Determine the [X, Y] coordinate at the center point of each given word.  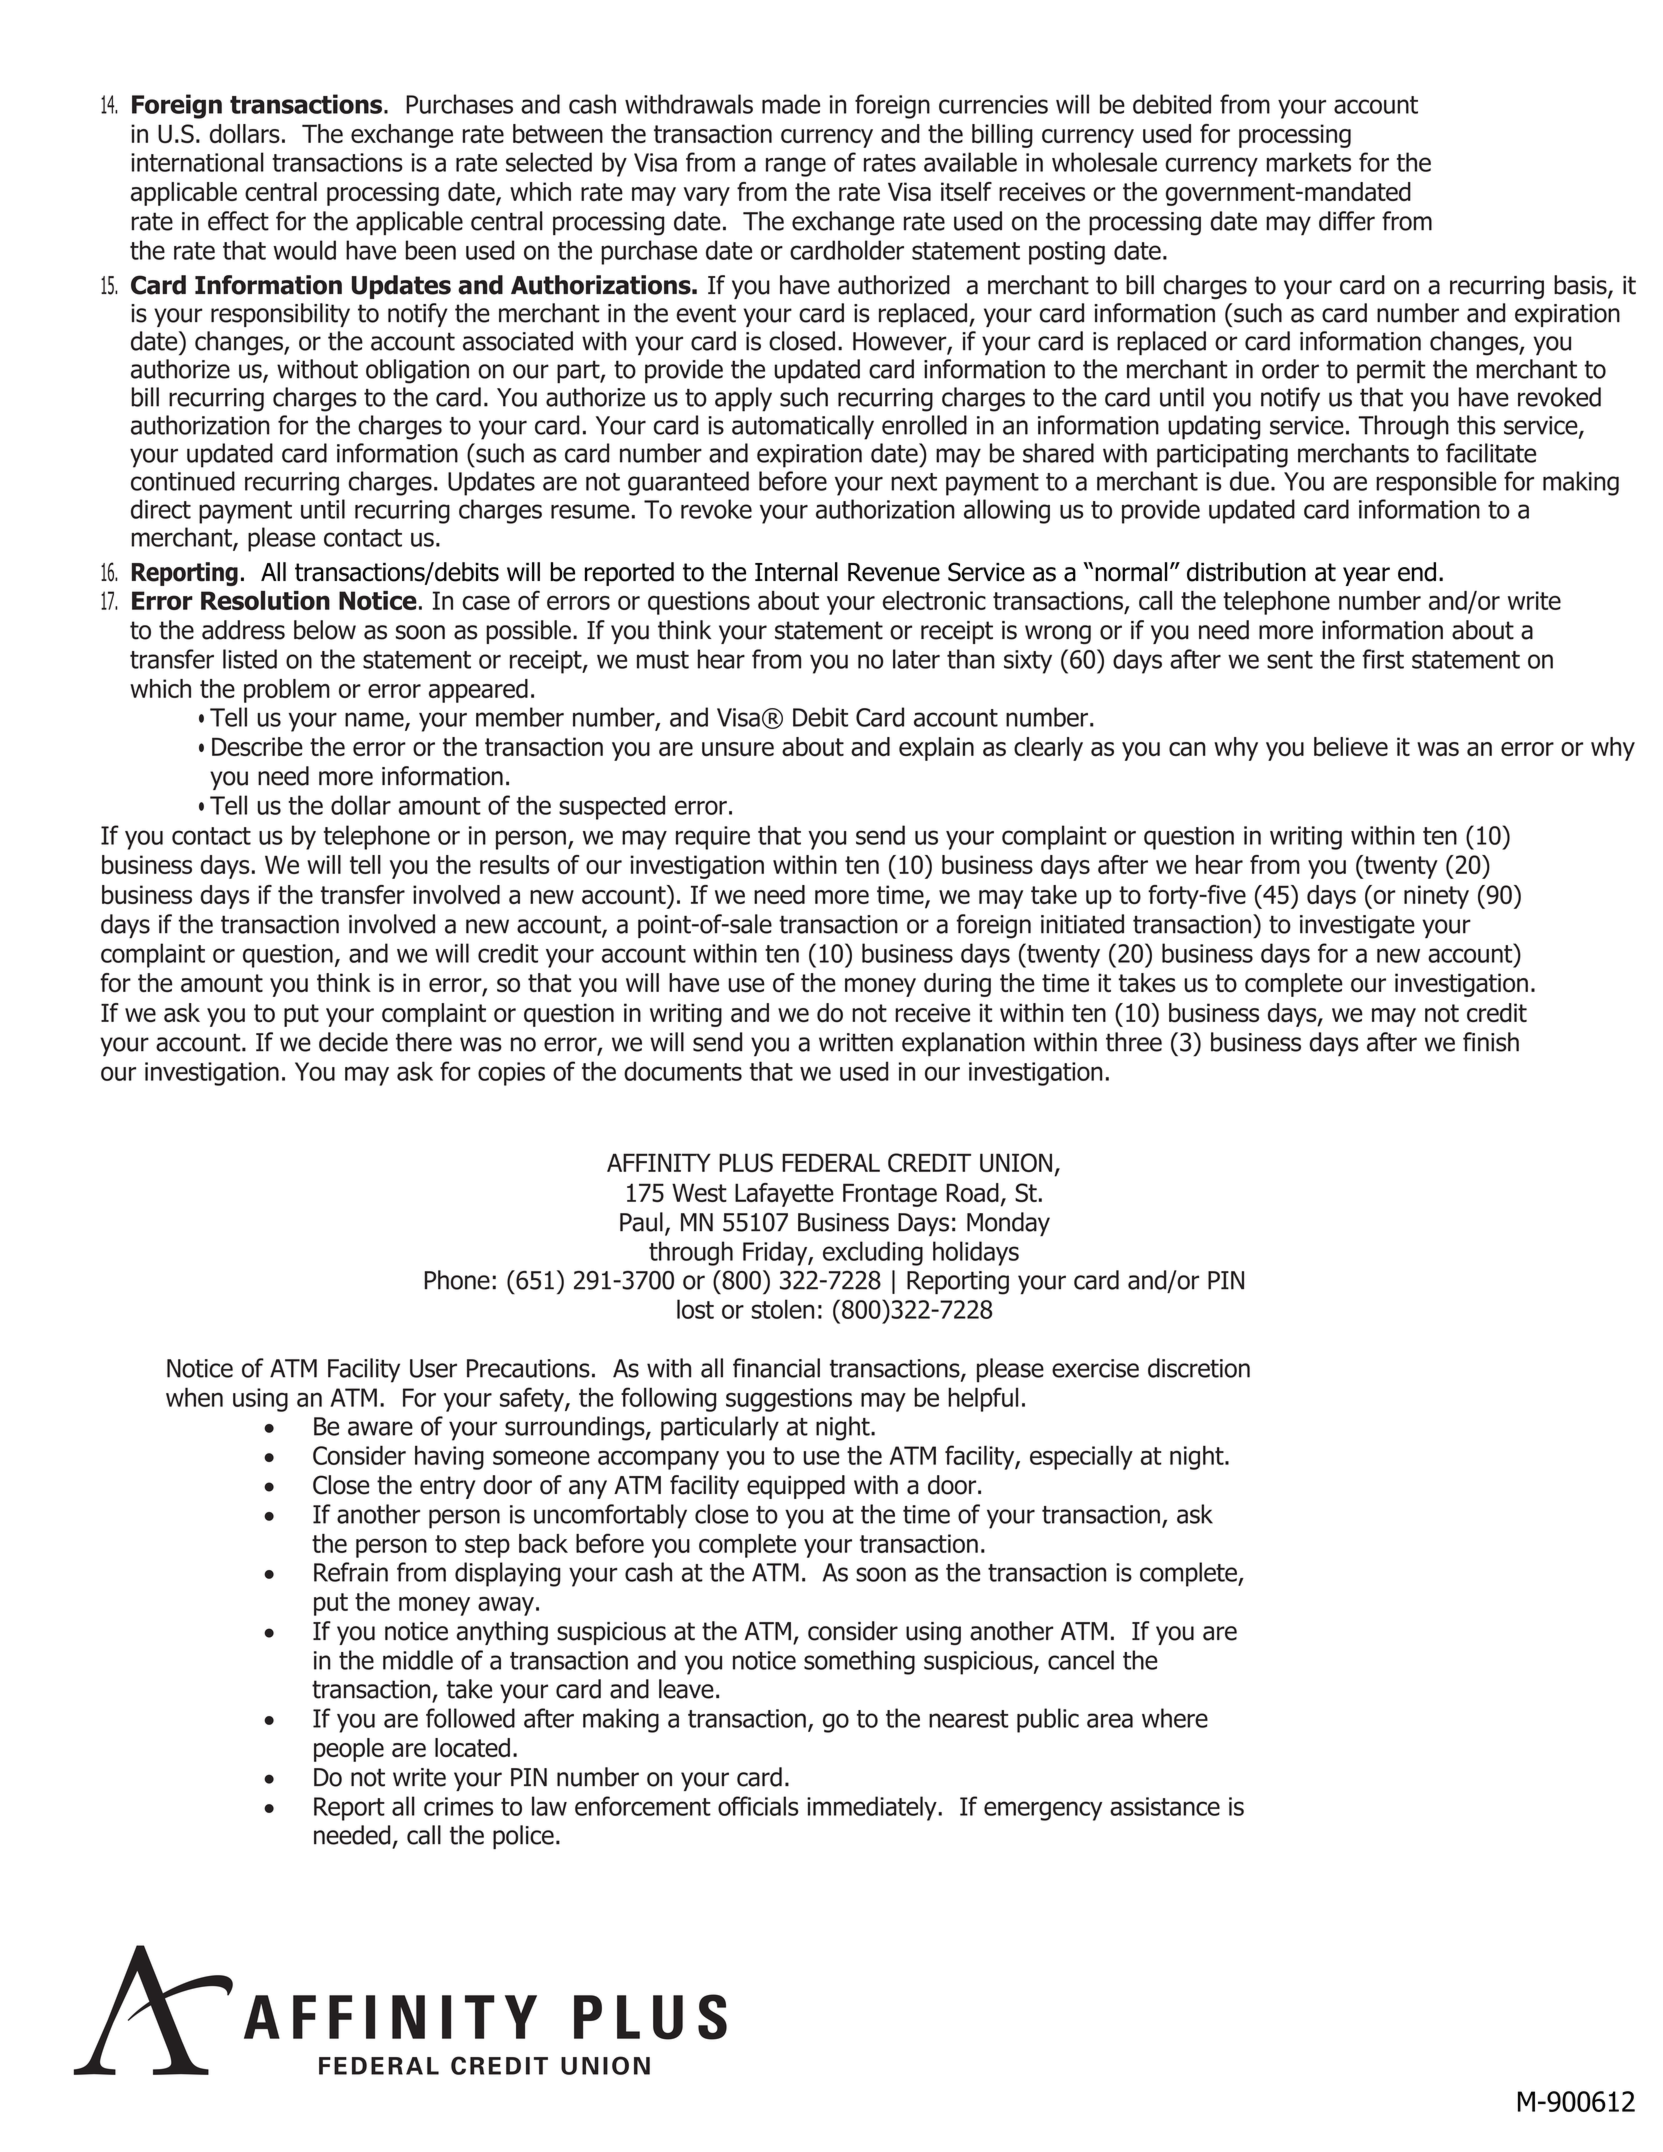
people [349, 1750]
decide [353, 1042]
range [796, 167]
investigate [1357, 927]
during [957, 985]
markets [1309, 162]
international [197, 162]
